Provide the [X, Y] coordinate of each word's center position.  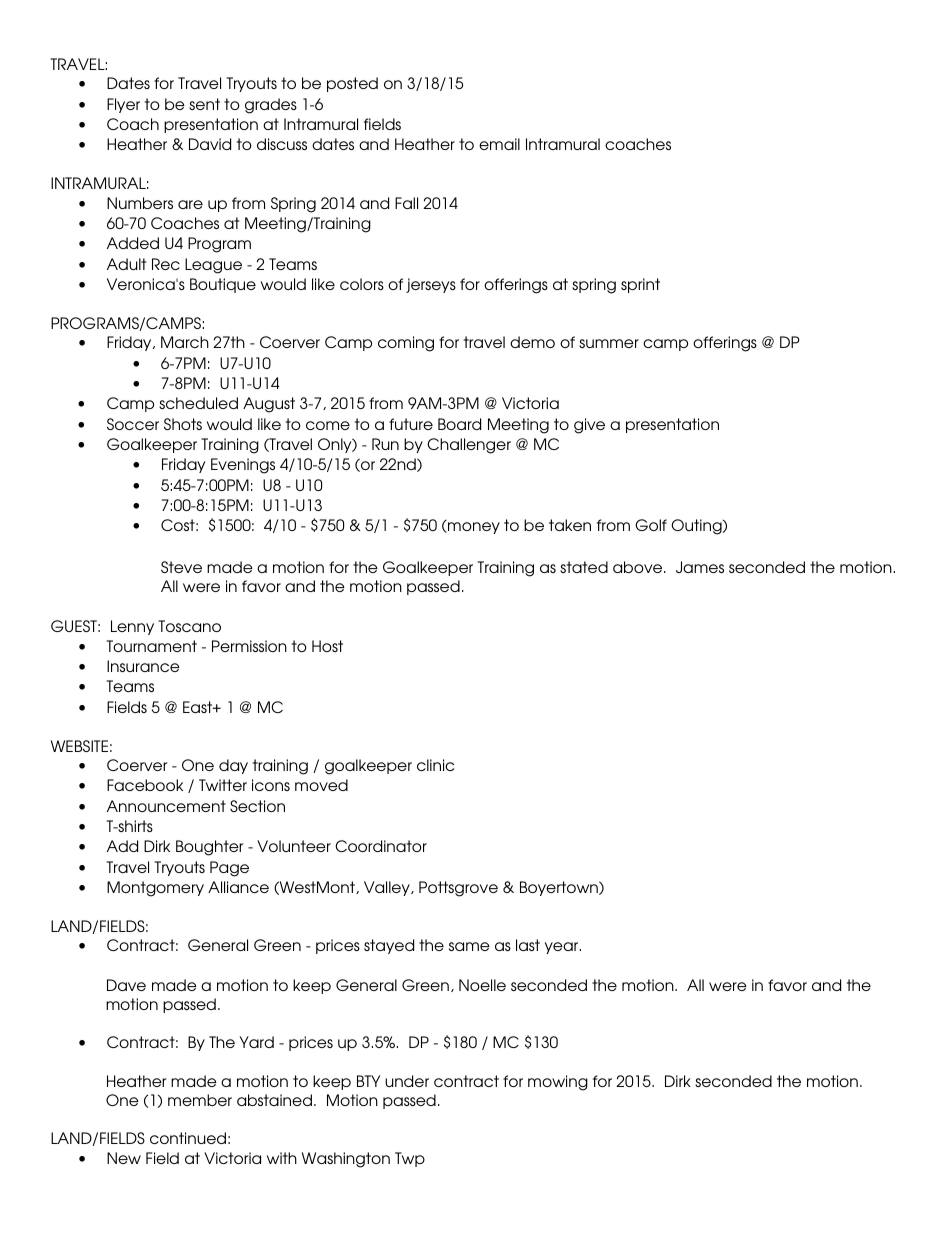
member [200, 1100]
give [589, 426]
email [499, 144]
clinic [435, 765]
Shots [183, 424]
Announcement [166, 806]
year [563, 948]
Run [385, 444]
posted [352, 84]
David [210, 144]
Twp [410, 1159]
